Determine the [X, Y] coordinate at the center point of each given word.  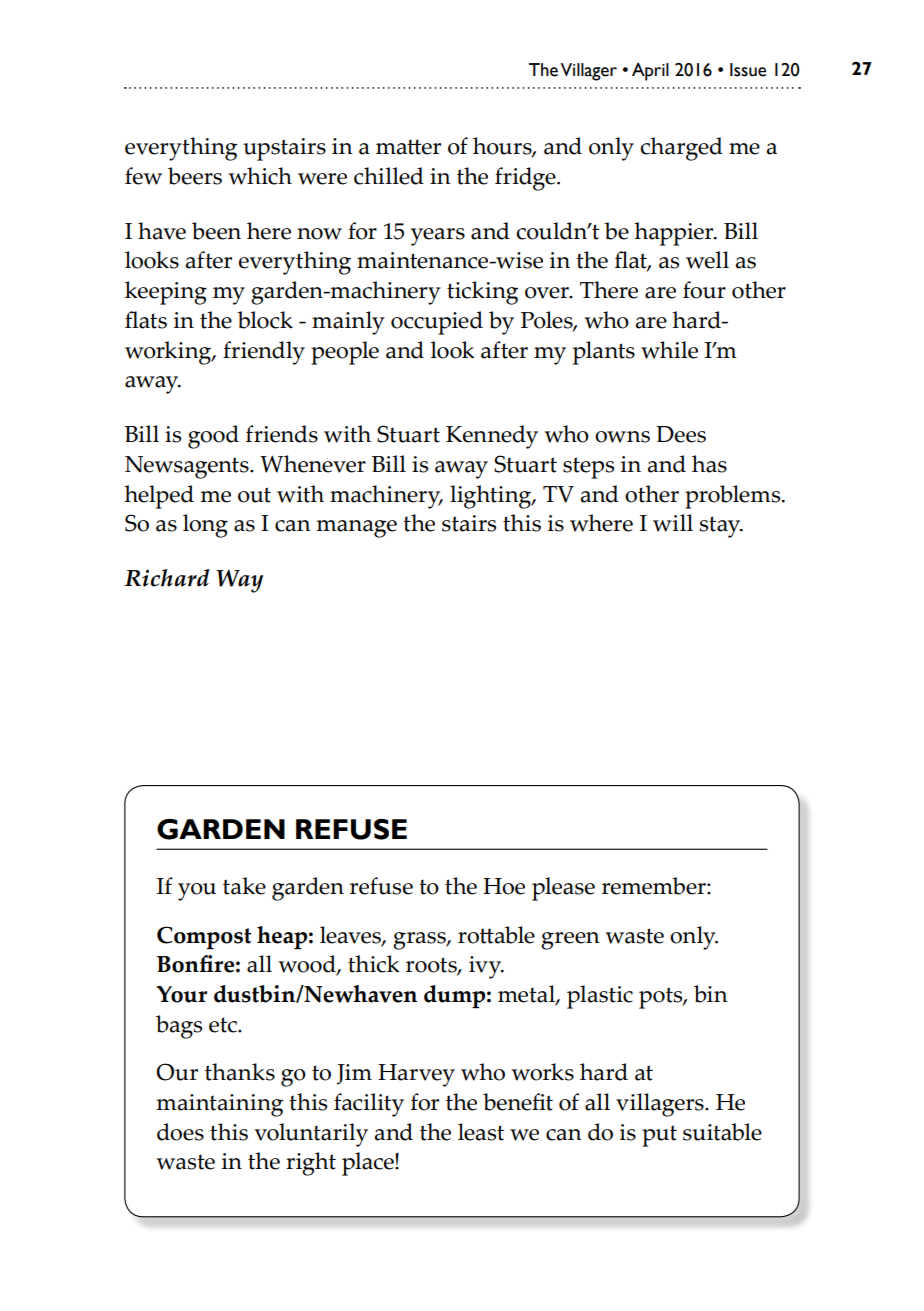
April [650, 72]
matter [408, 147]
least [481, 1132]
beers [195, 176]
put [659, 1136]
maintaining [219, 1105]
